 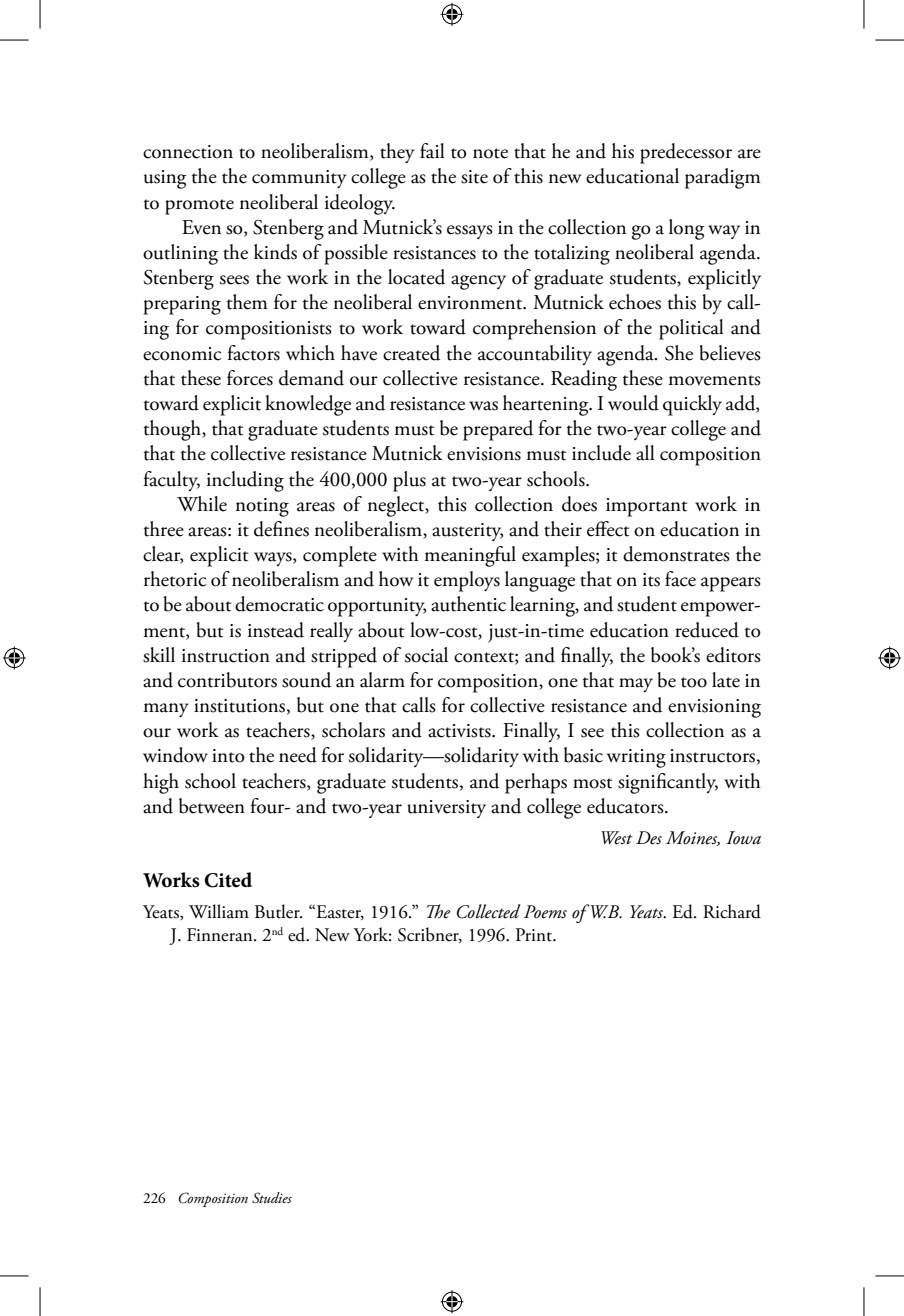 I want to click on promote, so click(x=199, y=207).
